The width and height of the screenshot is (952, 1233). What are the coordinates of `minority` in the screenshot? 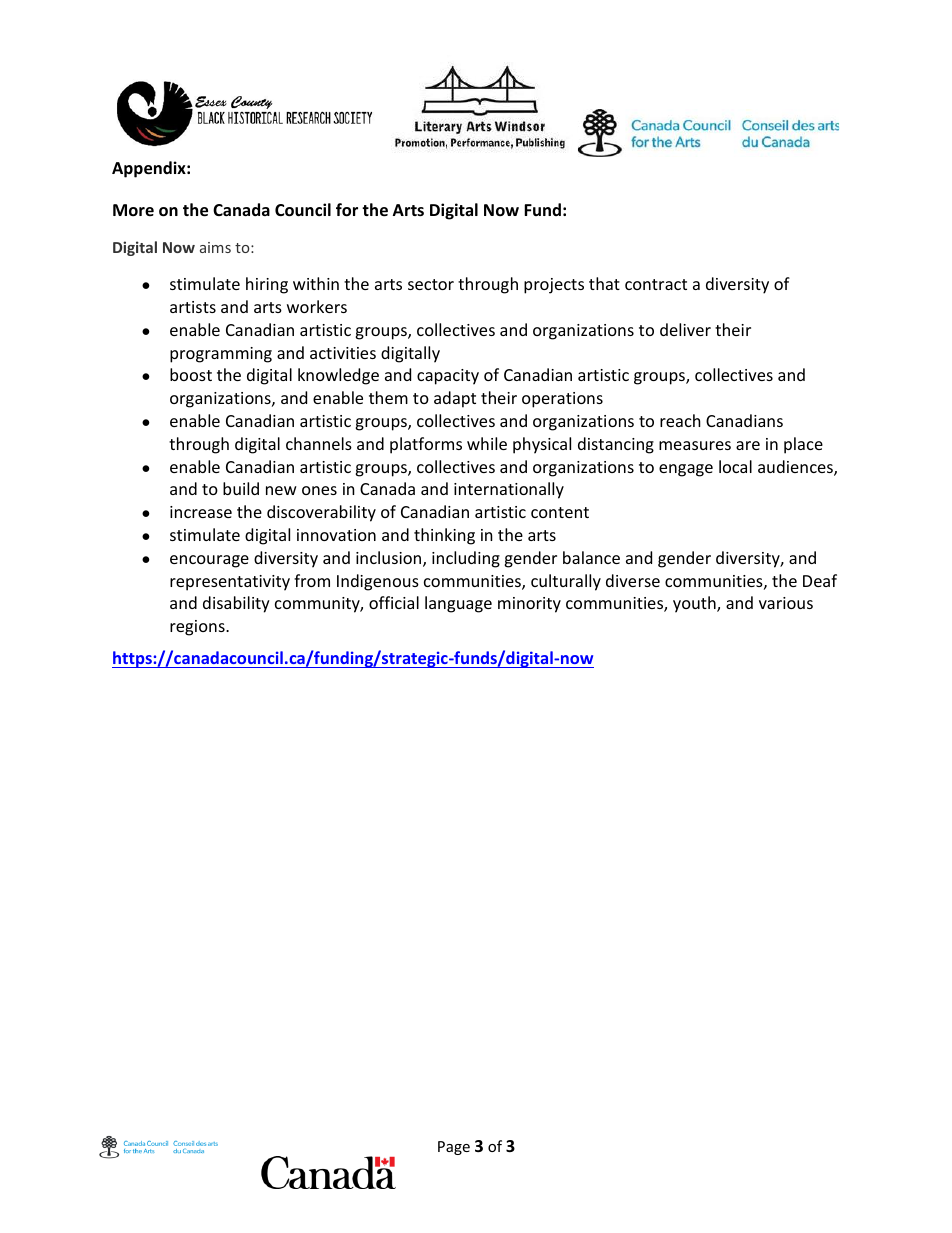 It's located at (529, 605).
